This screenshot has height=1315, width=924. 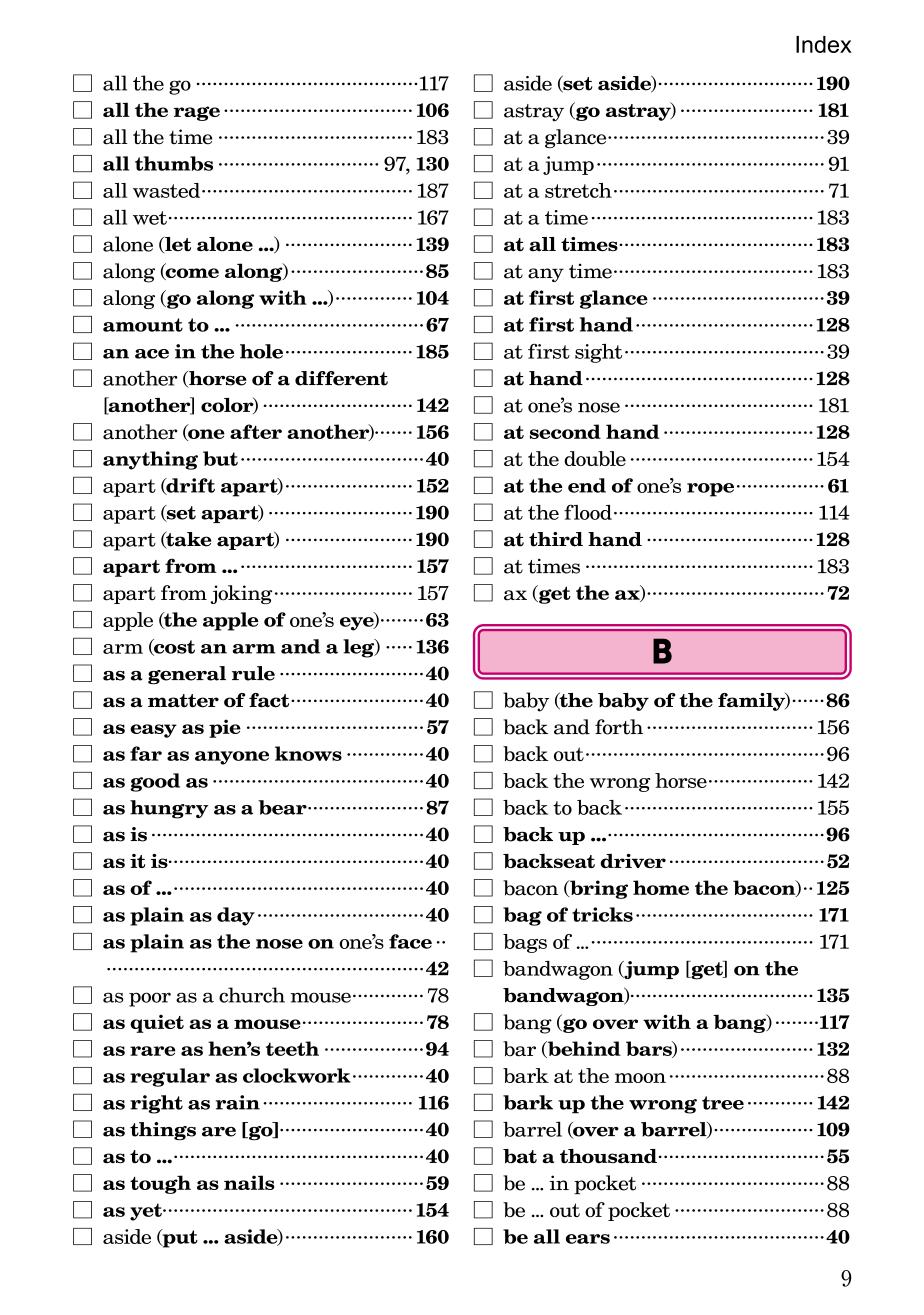 I want to click on home, so click(x=661, y=887).
